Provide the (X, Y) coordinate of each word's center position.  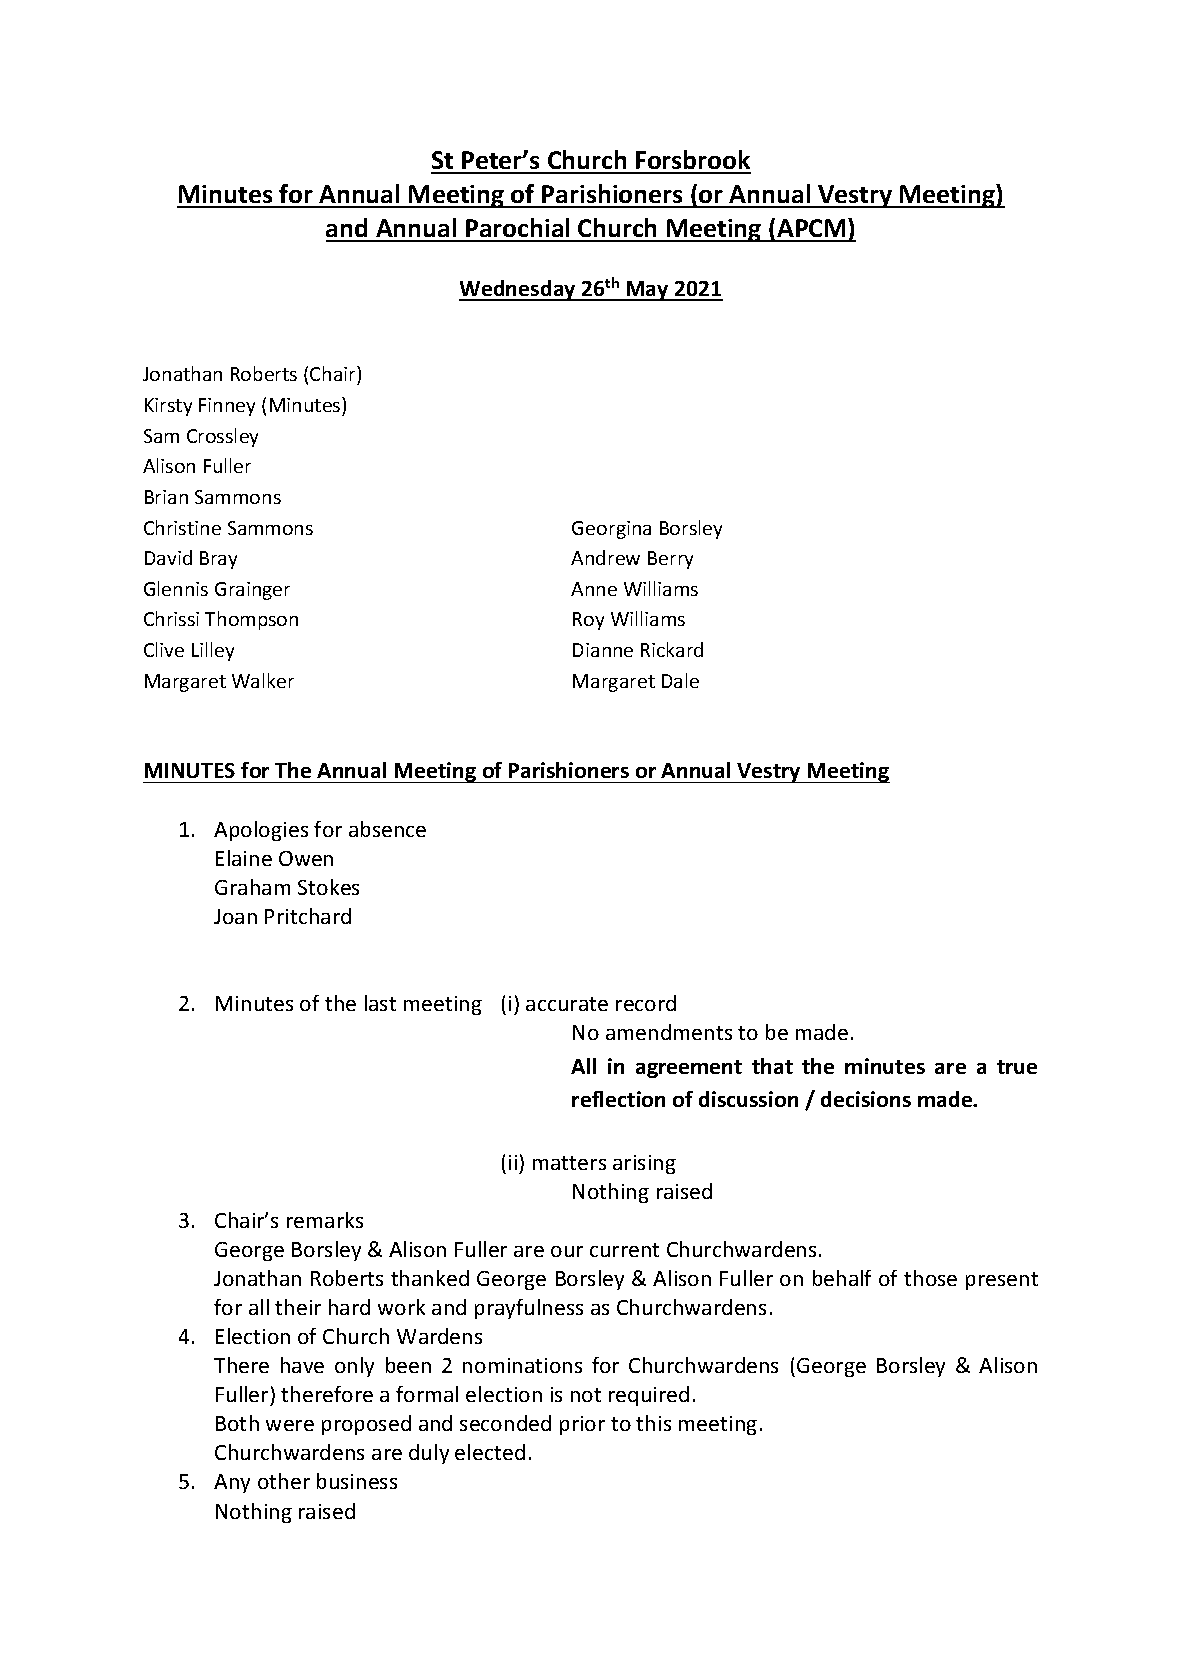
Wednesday (518, 290)
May (647, 291)
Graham (252, 887)
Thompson (251, 620)
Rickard (672, 649)
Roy (588, 621)
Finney (227, 407)
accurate (567, 1004)
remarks (325, 1220)
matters (569, 1163)
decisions (866, 1099)
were (290, 1425)
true (1017, 1067)
